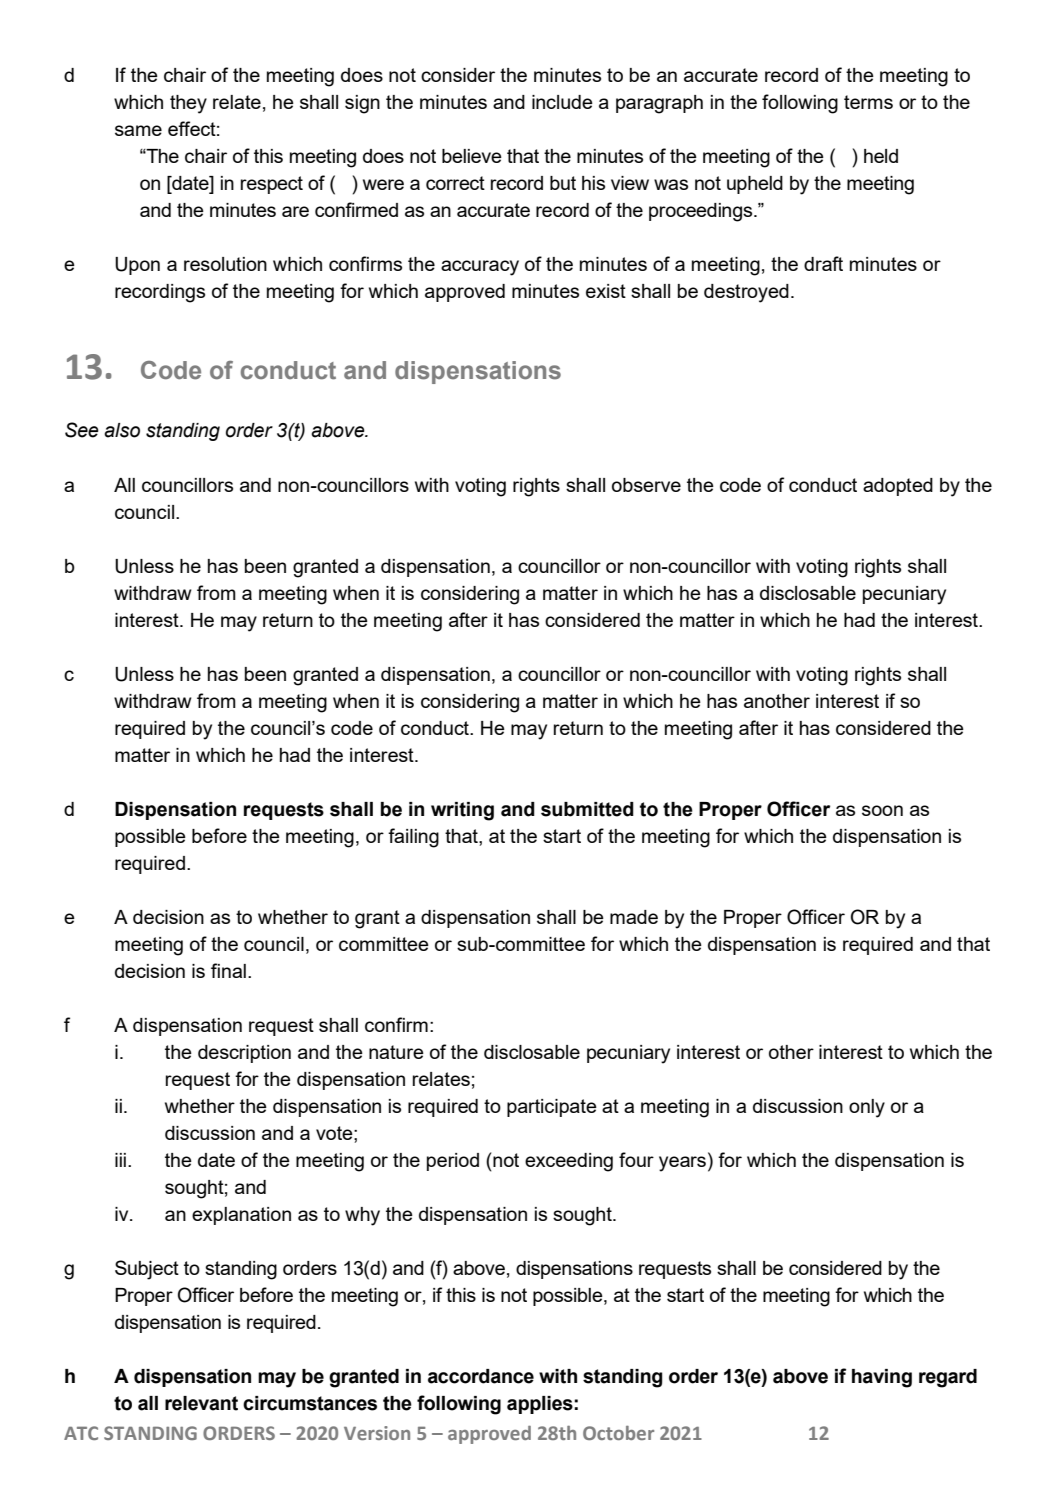 This screenshot has height=1498, width=1059. What do you see at coordinates (472, 156) in the screenshot?
I see `believe` at bounding box center [472, 156].
